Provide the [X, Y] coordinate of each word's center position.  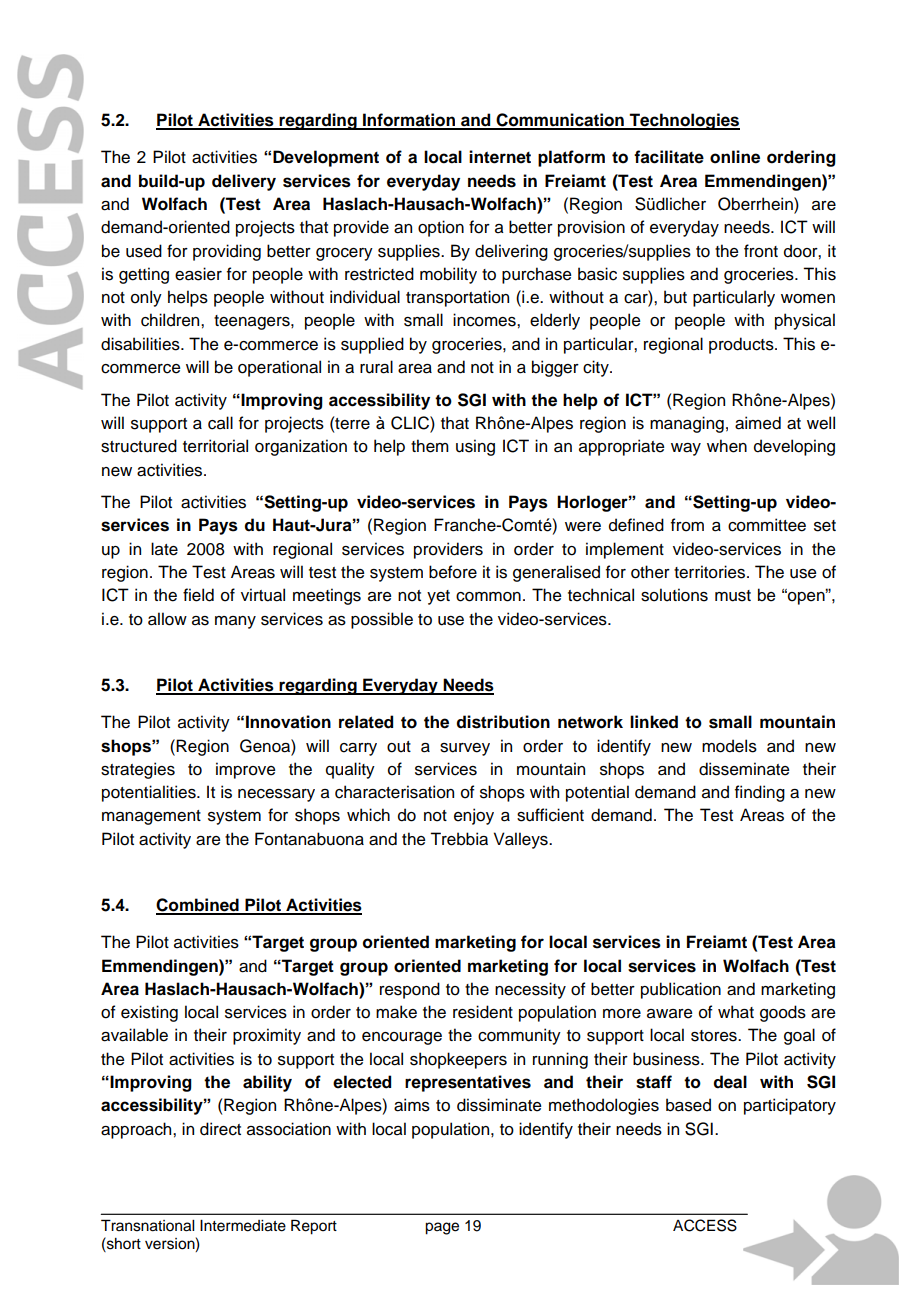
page [442, 1228]
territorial [215, 446]
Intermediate [243, 1226]
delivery [244, 182]
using [475, 447]
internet [500, 157]
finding [760, 793]
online [735, 157]
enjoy [474, 816]
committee [767, 525]
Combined [198, 906]
